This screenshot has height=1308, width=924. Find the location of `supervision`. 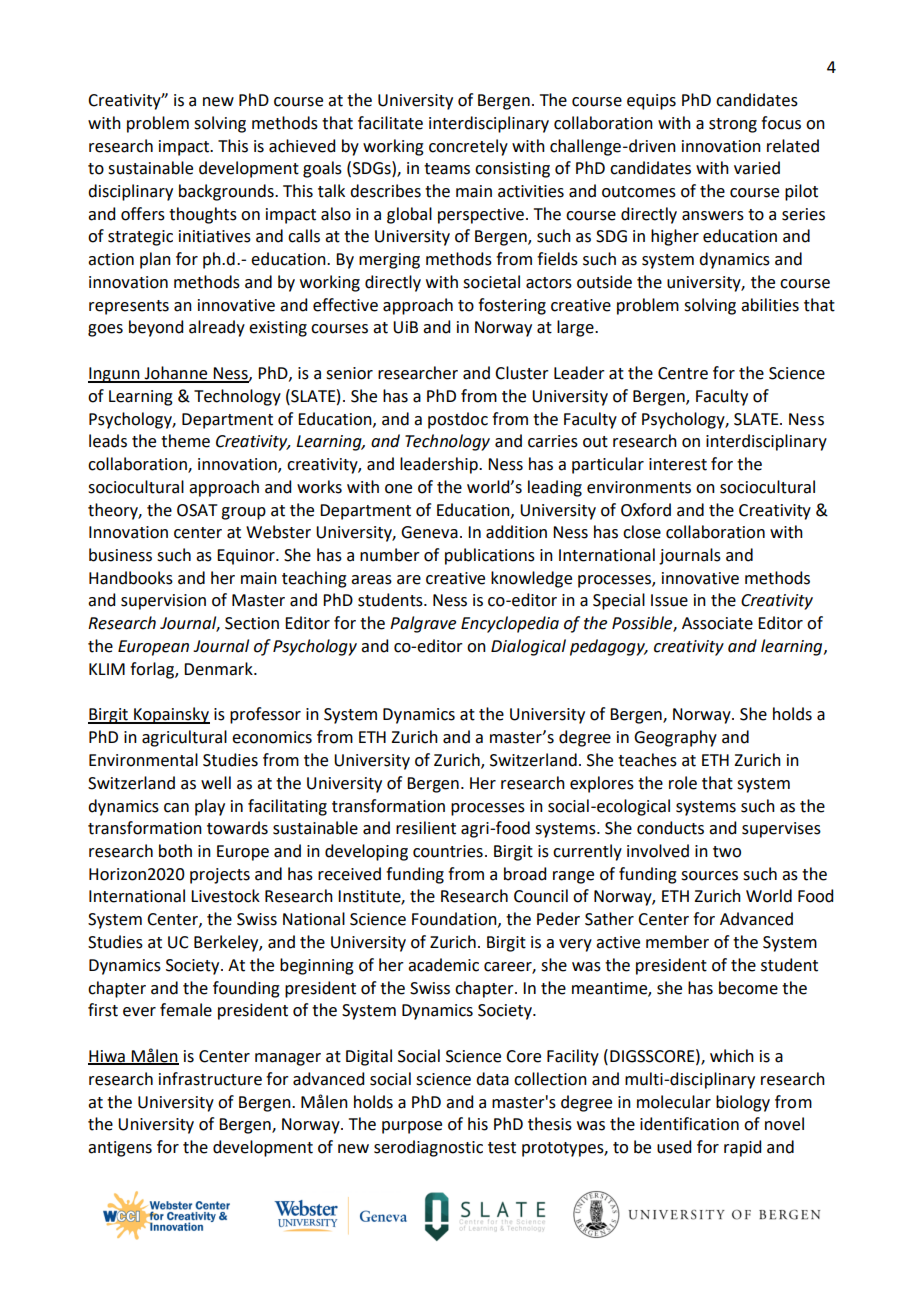

supervision is located at coordinates (163, 602).
